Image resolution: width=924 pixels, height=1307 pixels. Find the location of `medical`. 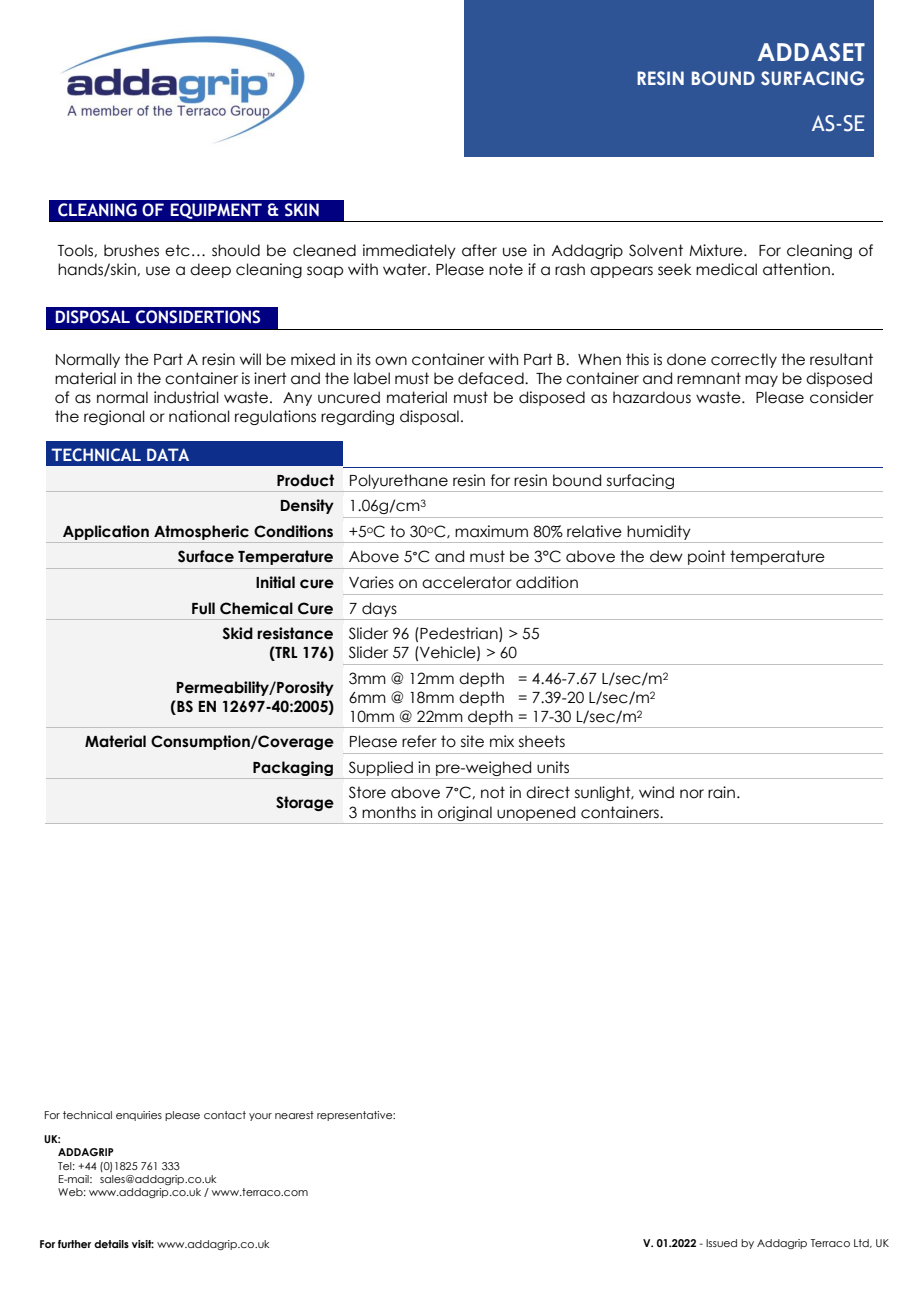

medical is located at coordinates (726, 269).
